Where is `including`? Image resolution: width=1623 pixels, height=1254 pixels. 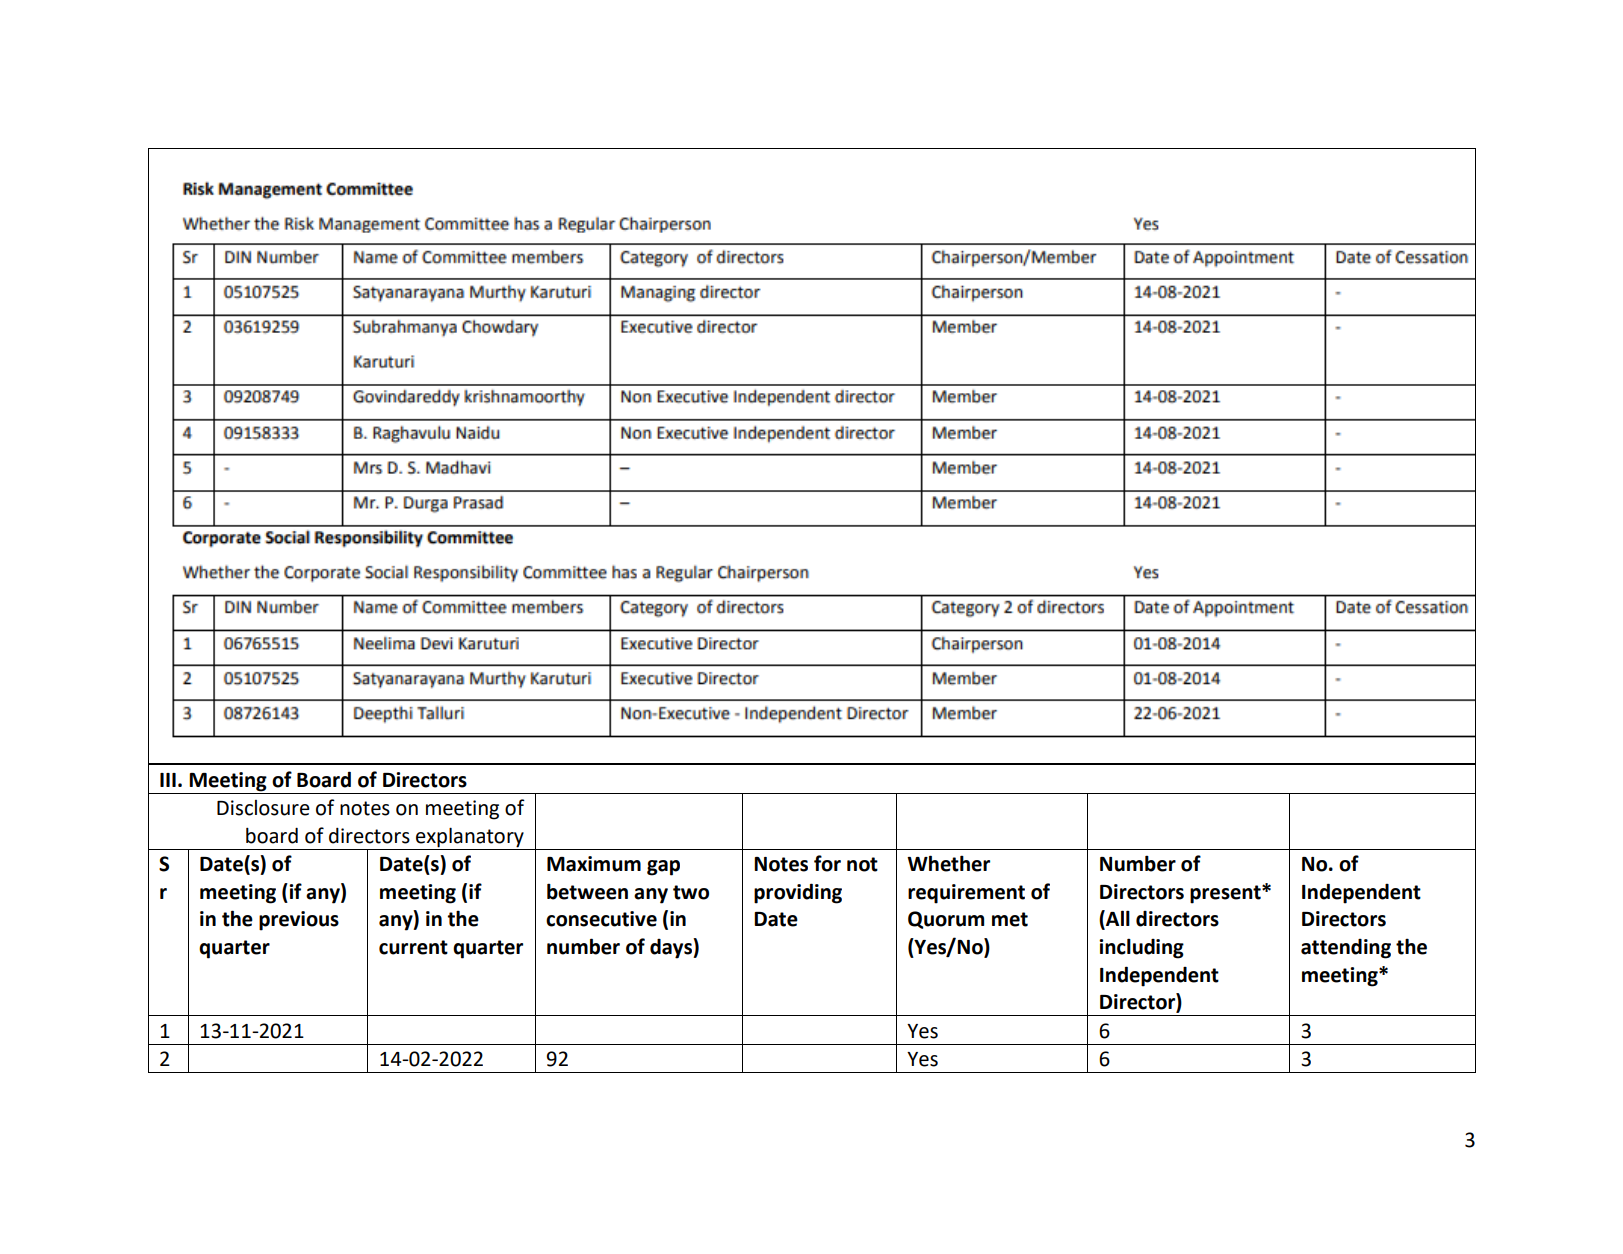
including is located at coordinates (1141, 948).
